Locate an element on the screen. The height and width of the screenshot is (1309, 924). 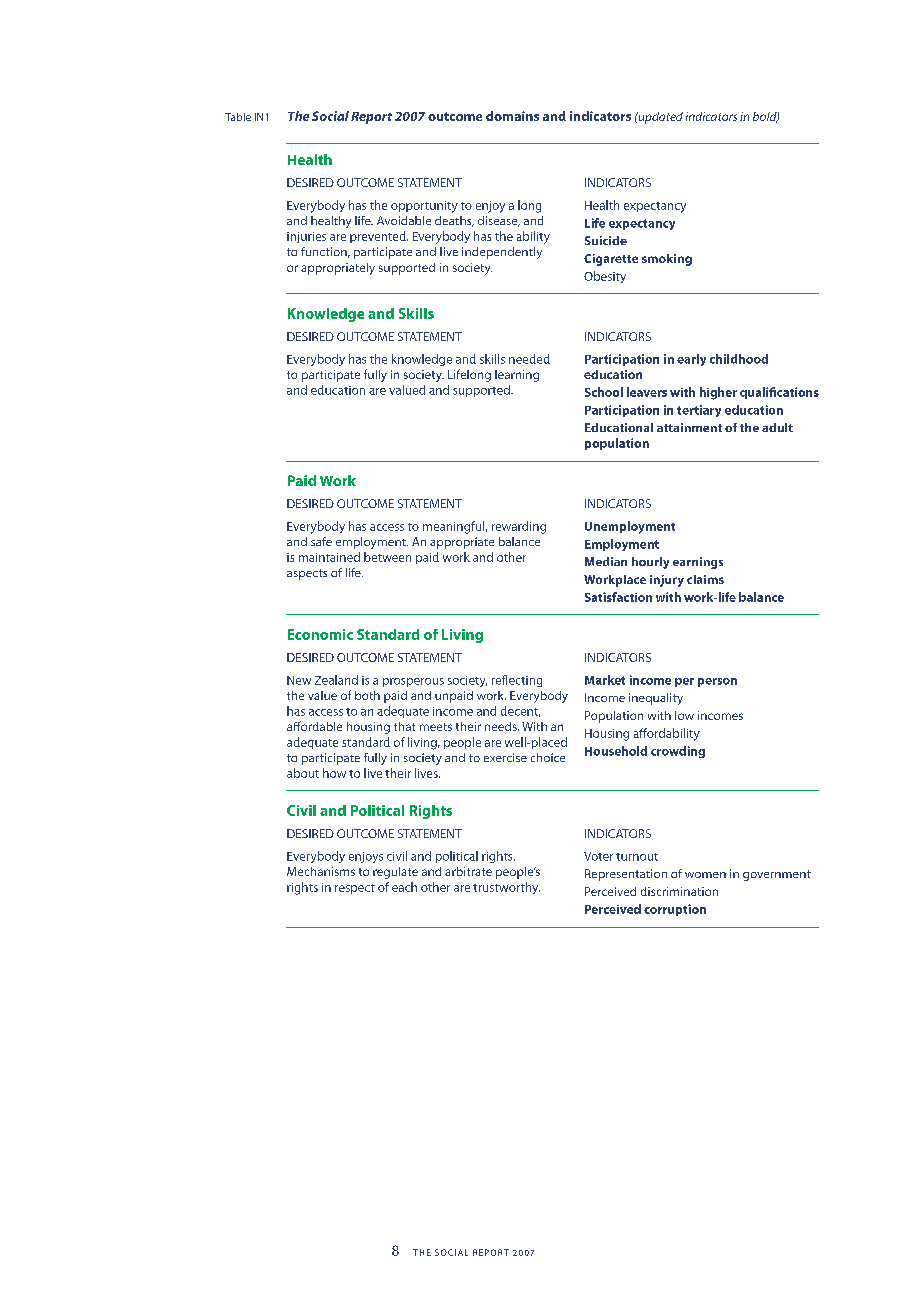
childhood is located at coordinates (739, 359).
